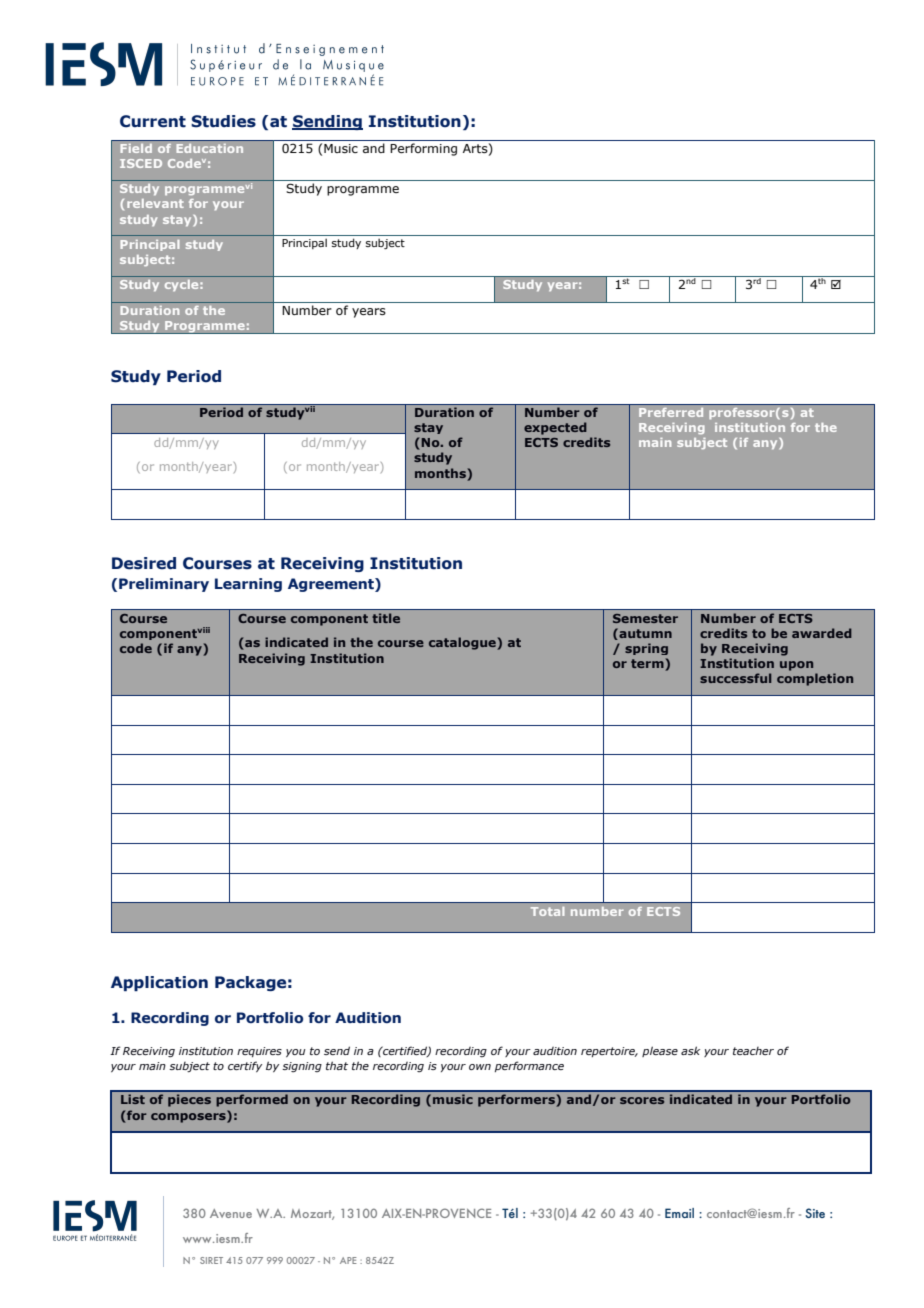 This screenshot has width=924, height=1308. Describe the element at coordinates (555, 428) in the screenshot. I see `expected` at that location.
